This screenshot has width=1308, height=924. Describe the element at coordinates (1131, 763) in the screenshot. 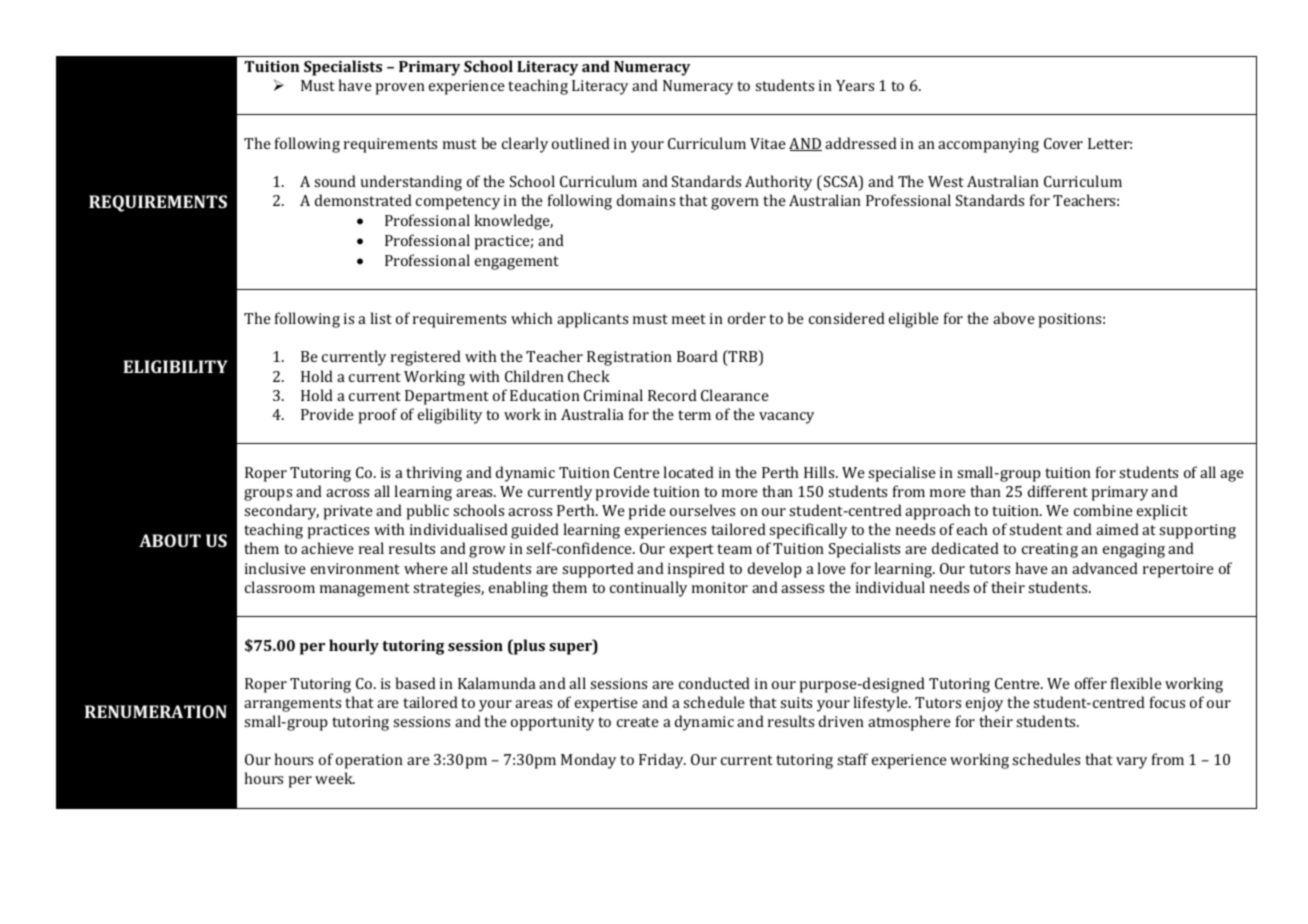

I see `vary` at that location.
